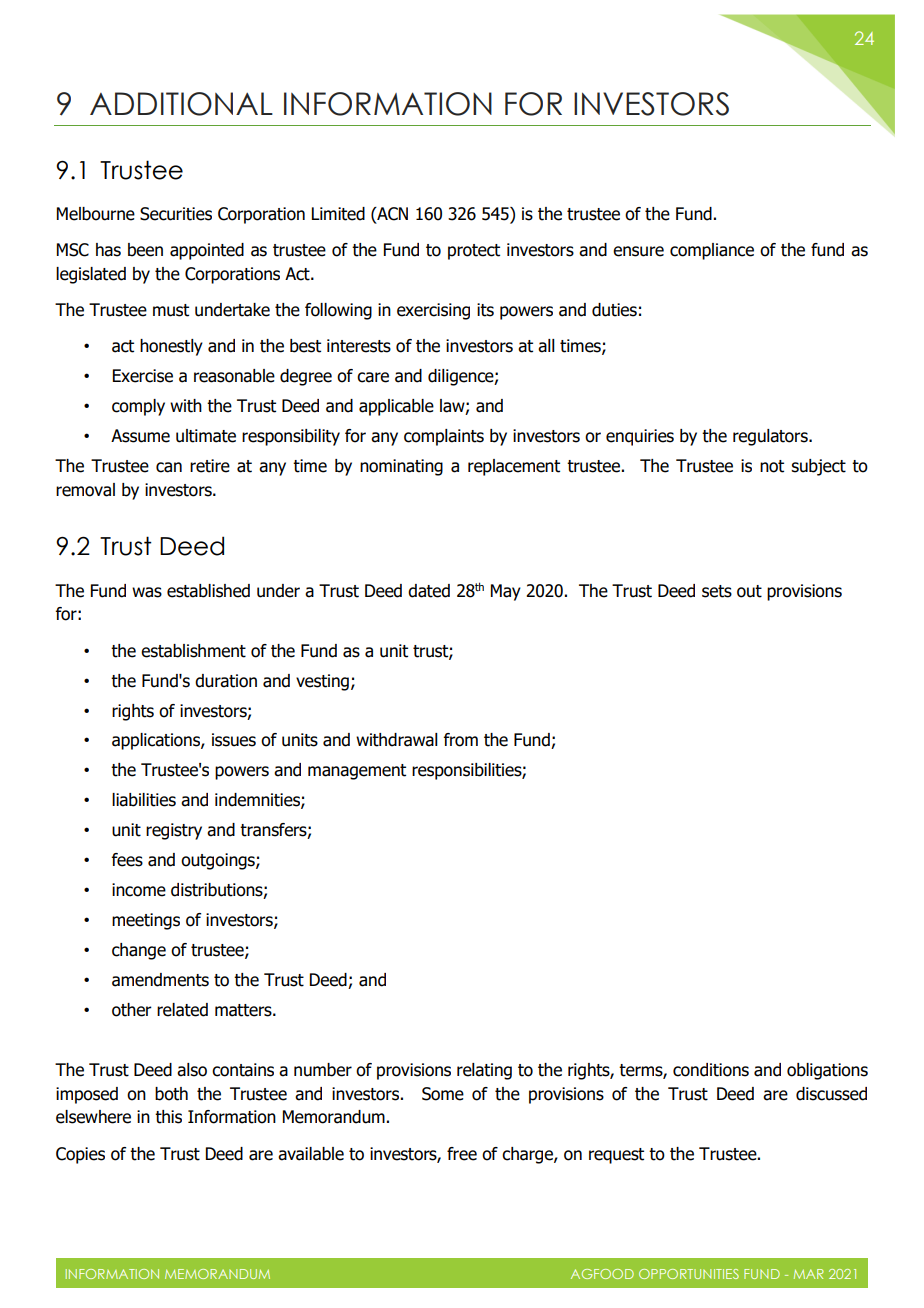 Image resolution: width=924 pixels, height=1308 pixels. Describe the element at coordinates (809, 1274) in the screenshot. I see `MAR` at that location.
